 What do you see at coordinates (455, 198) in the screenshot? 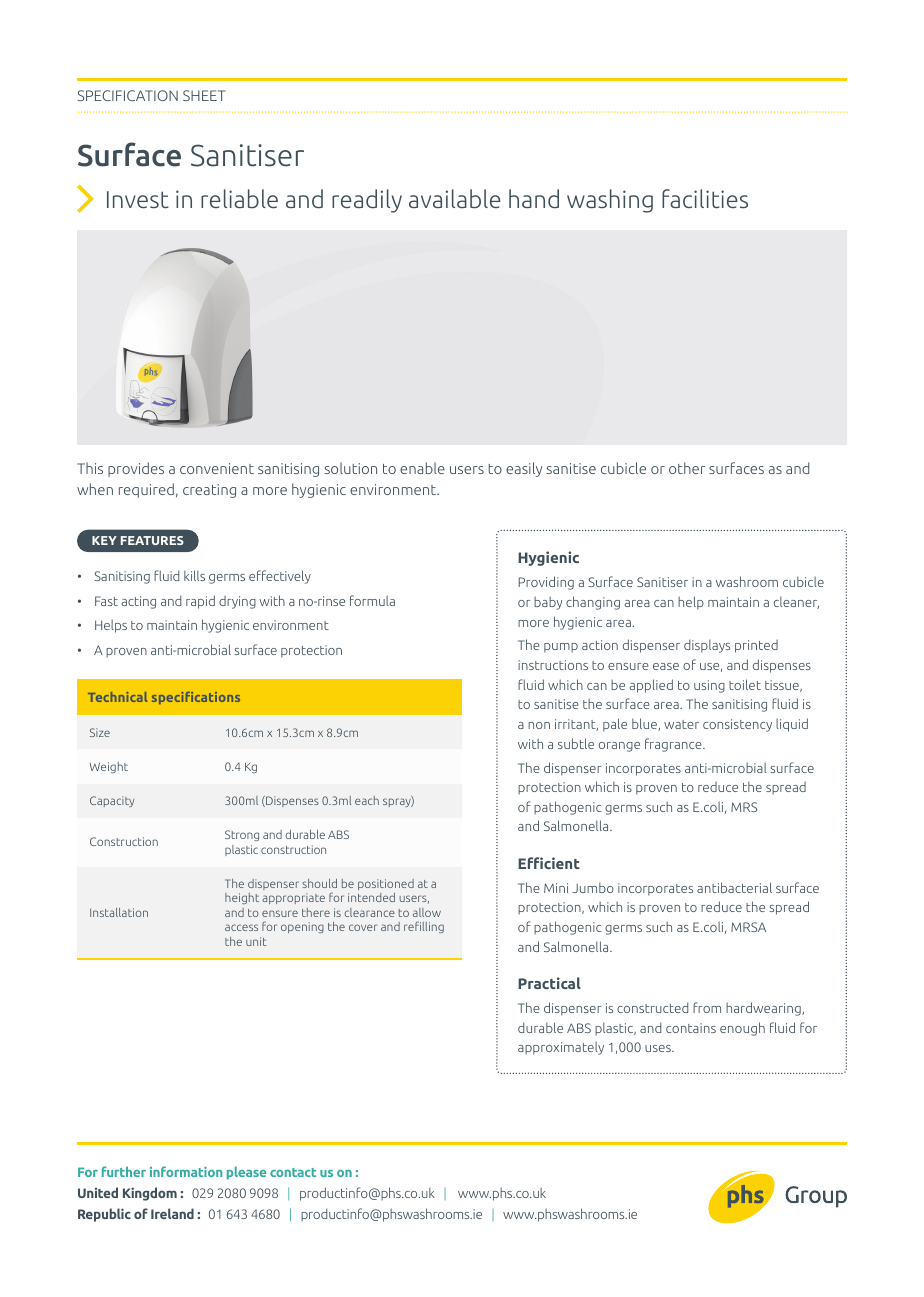
I see `available` at bounding box center [455, 198].
